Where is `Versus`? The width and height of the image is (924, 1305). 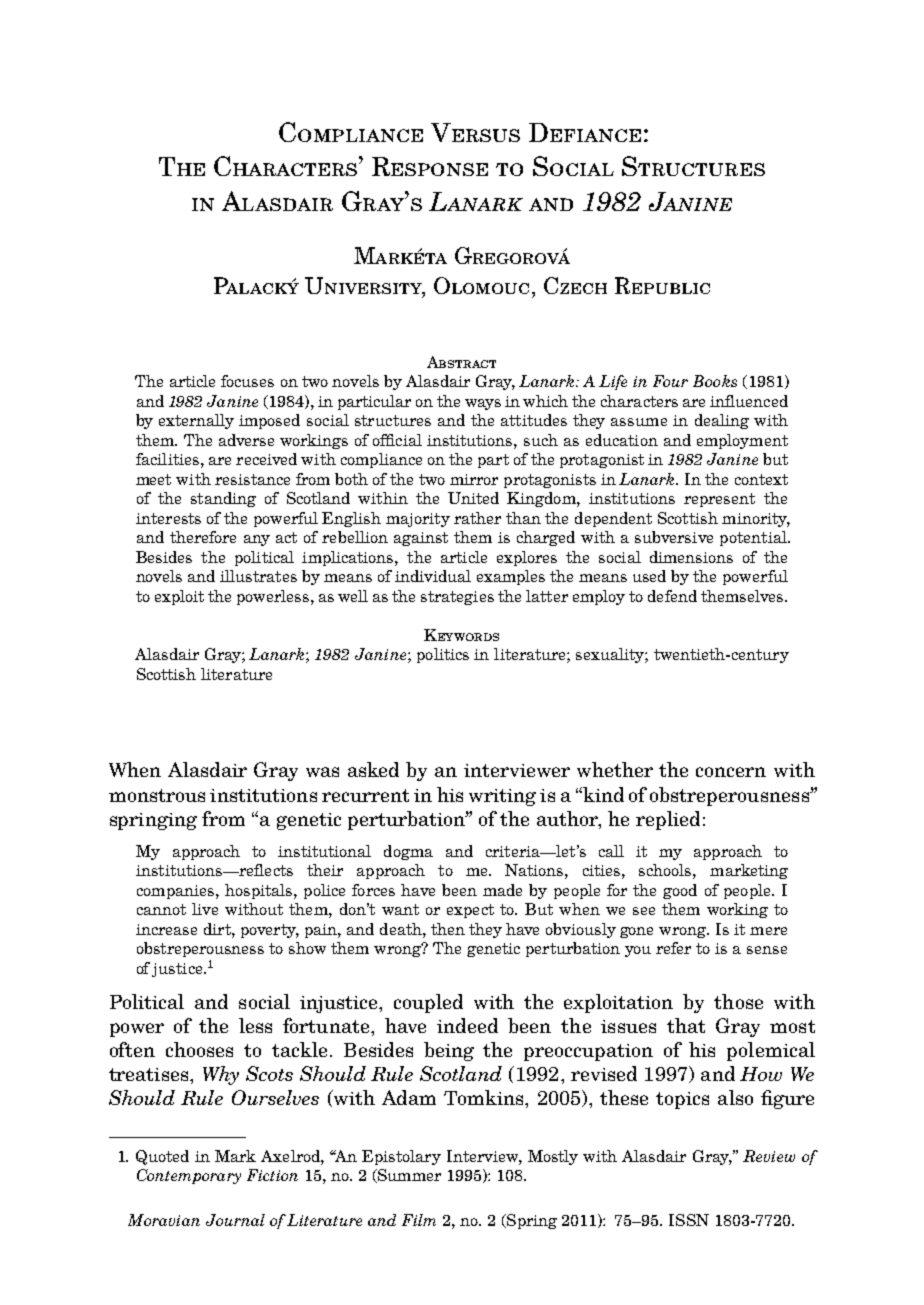
Versus is located at coordinates (475, 132).
